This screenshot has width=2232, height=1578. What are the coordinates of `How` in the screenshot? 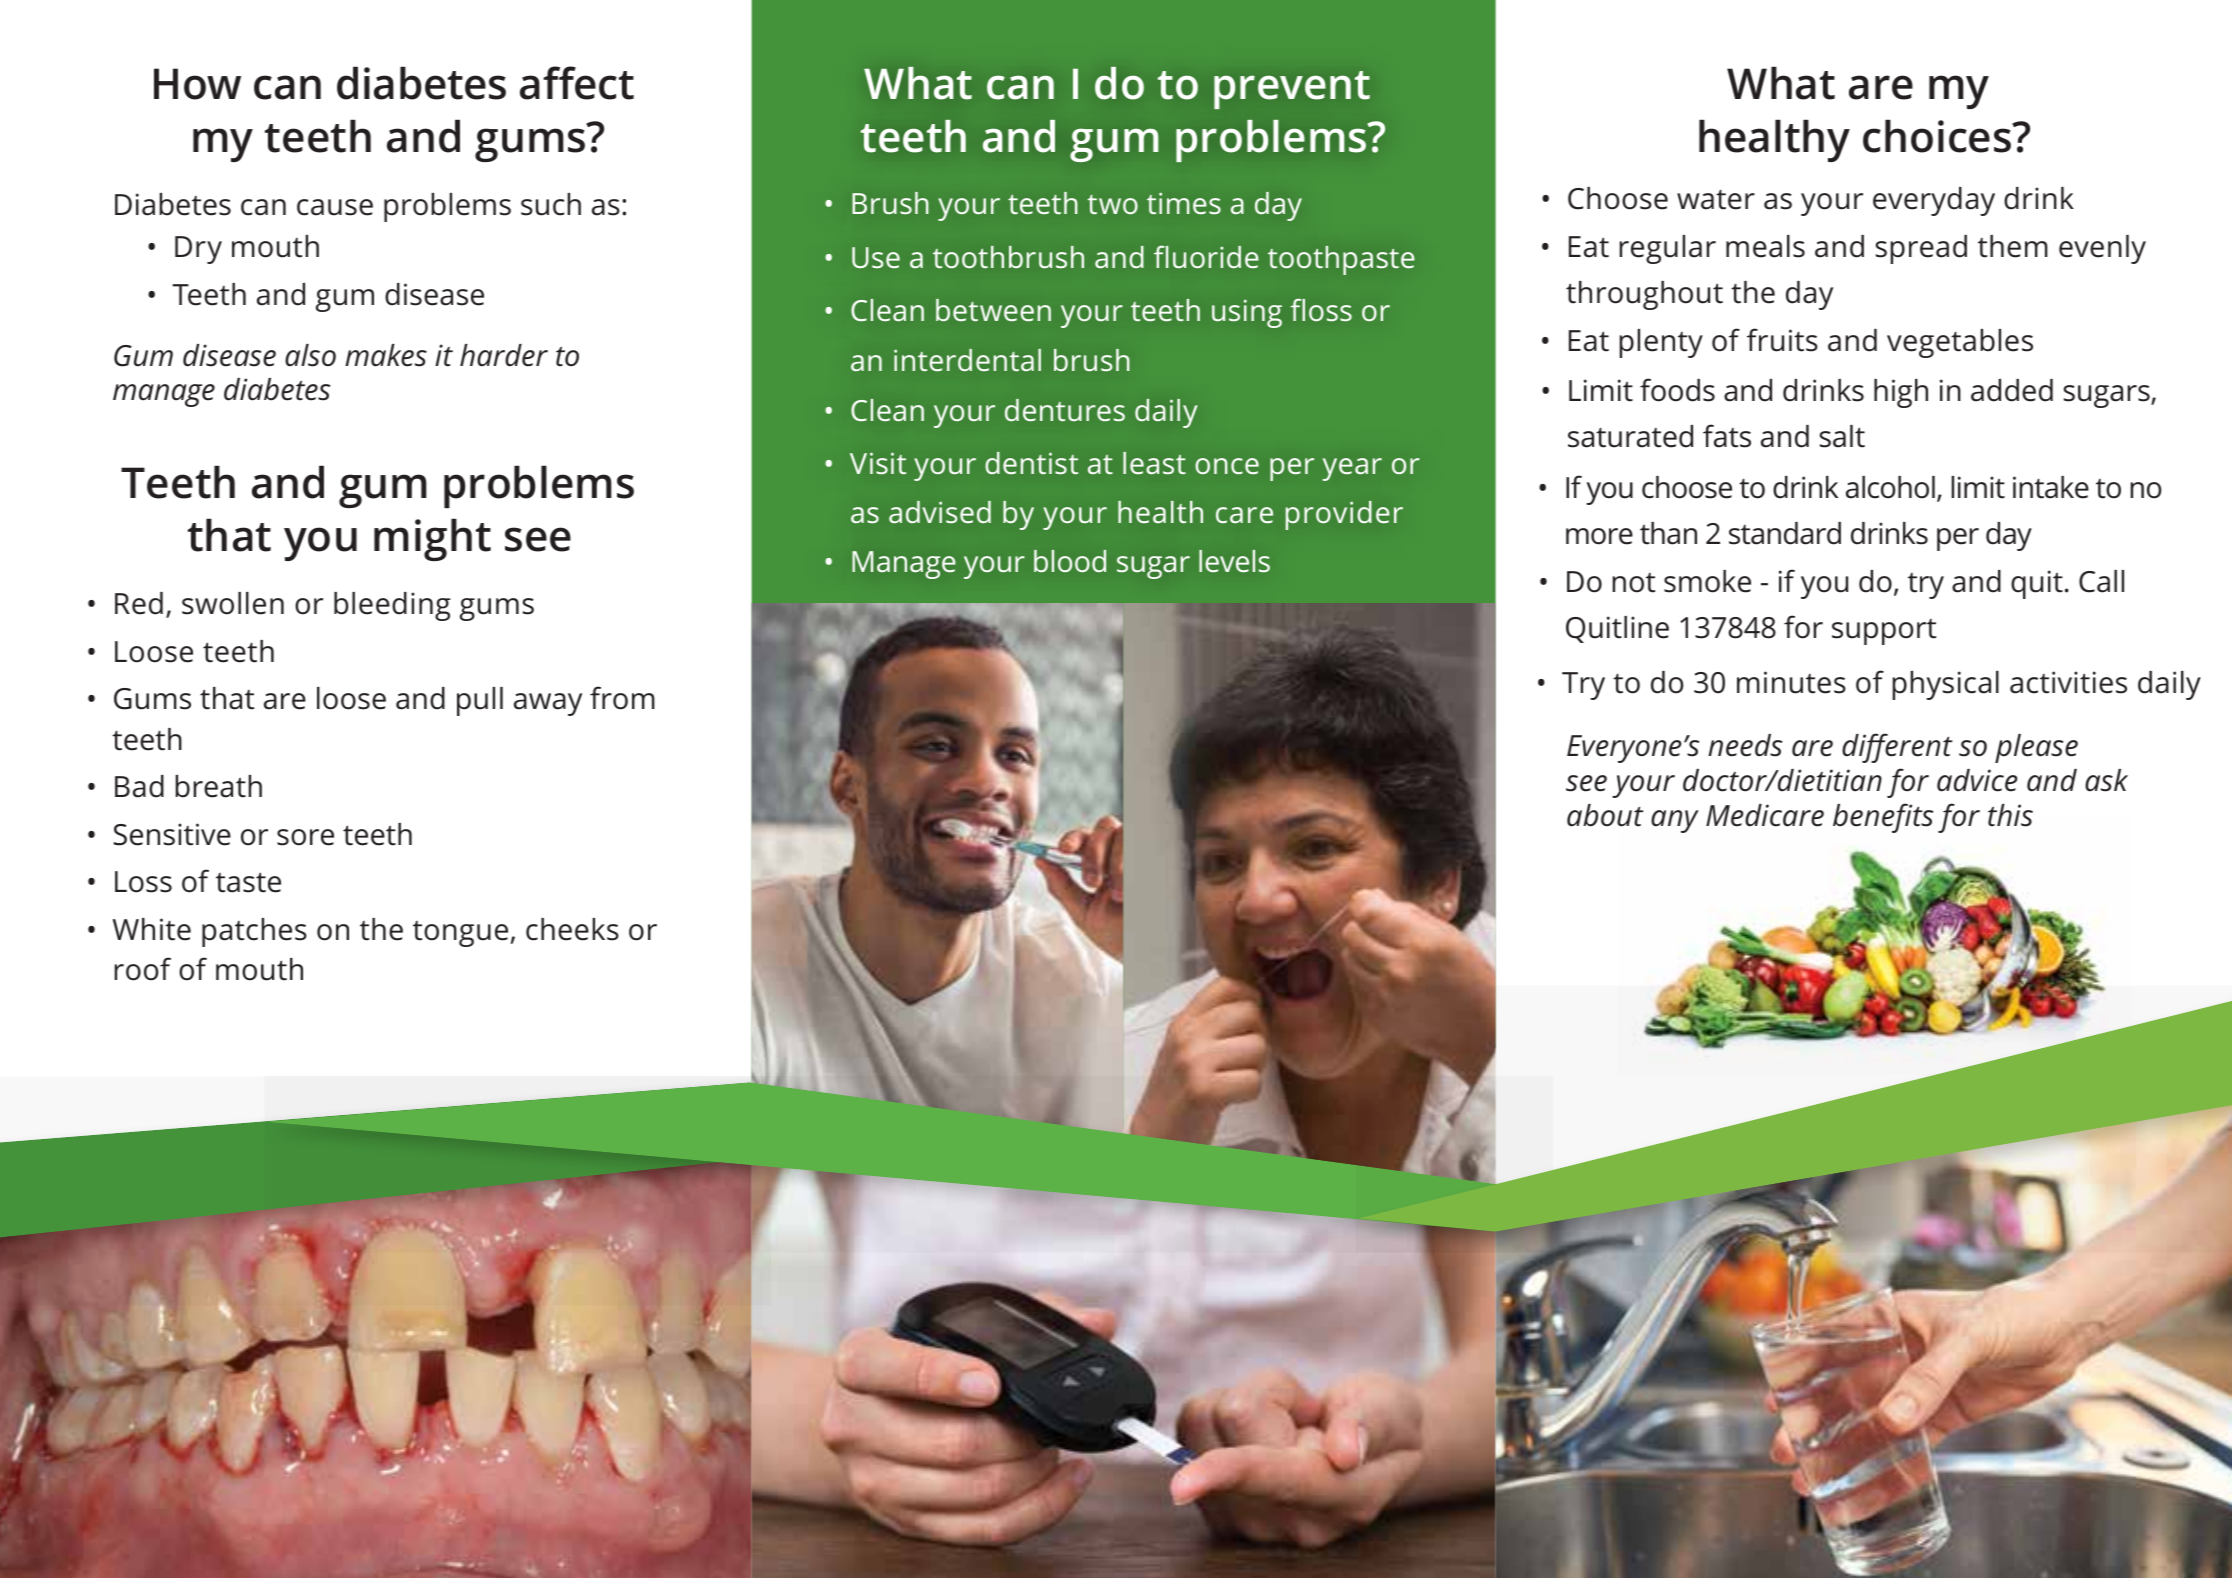 It's located at (197, 84).
